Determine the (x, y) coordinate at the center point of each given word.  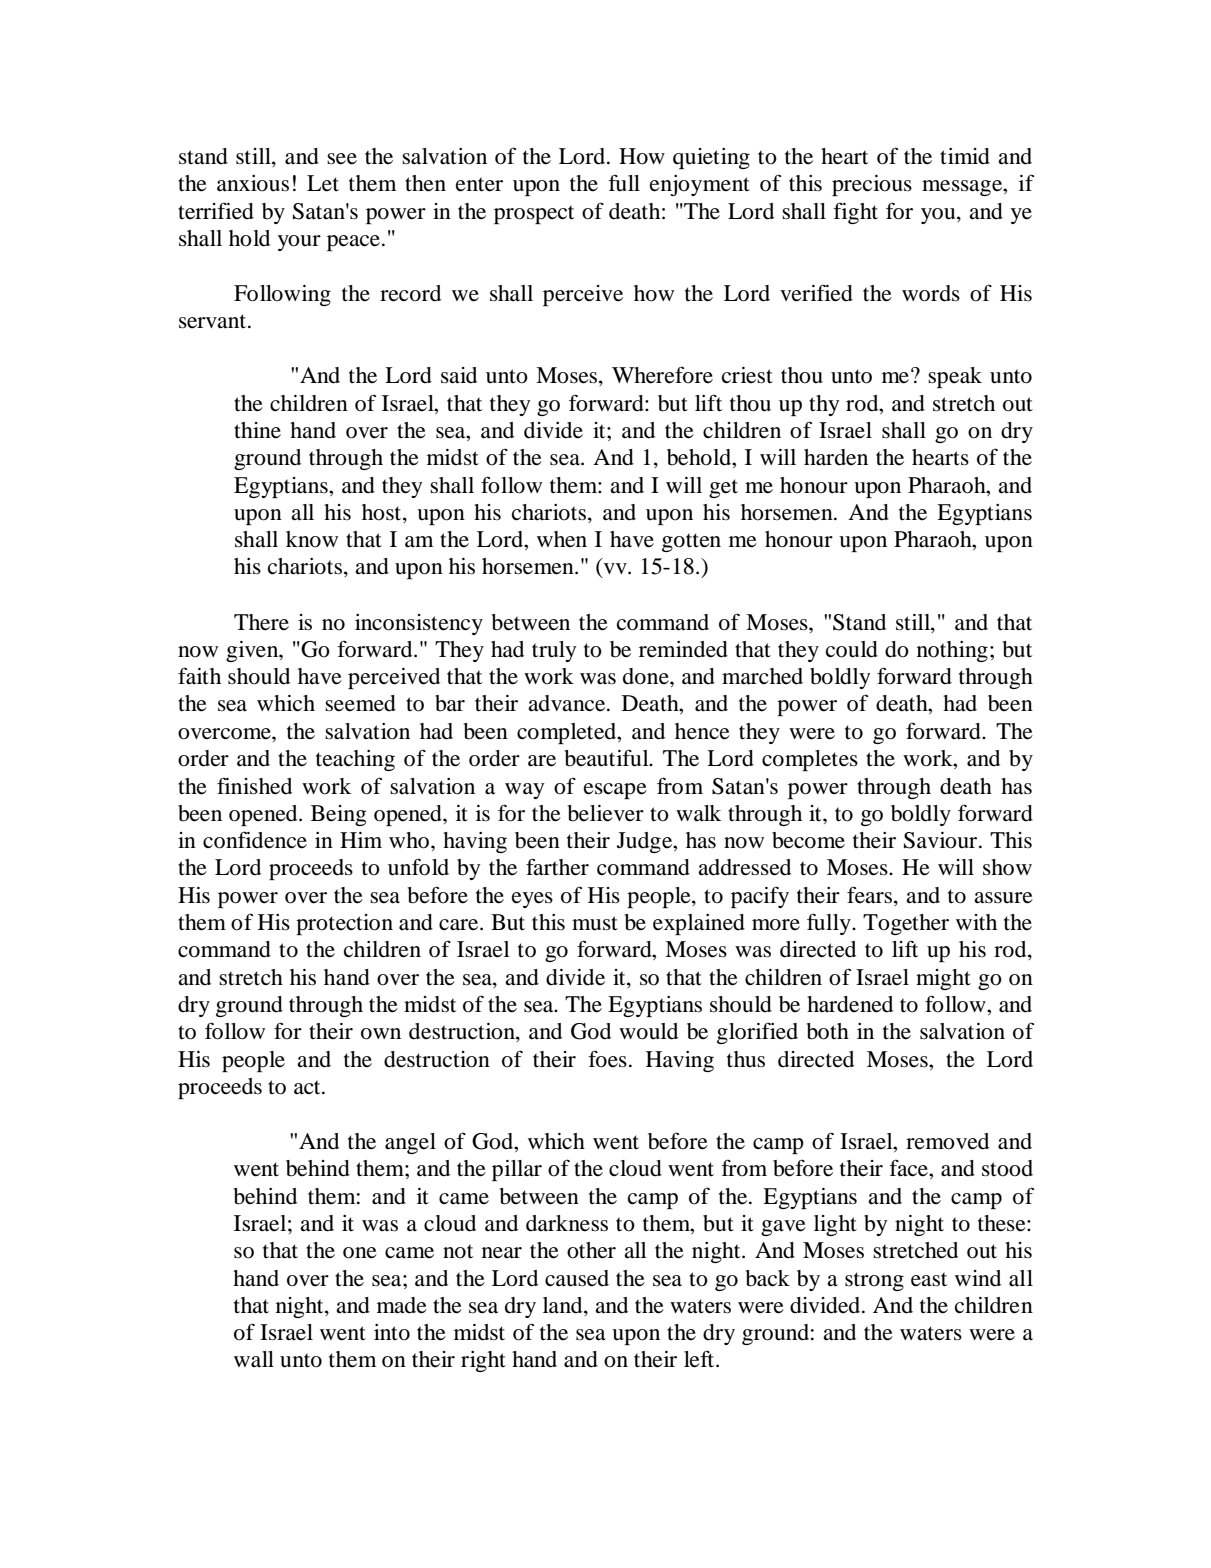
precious (872, 185)
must (595, 923)
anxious (253, 183)
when (562, 539)
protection (344, 924)
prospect (534, 214)
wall (254, 1359)
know (312, 539)
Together (906, 924)
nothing (952, 651)
